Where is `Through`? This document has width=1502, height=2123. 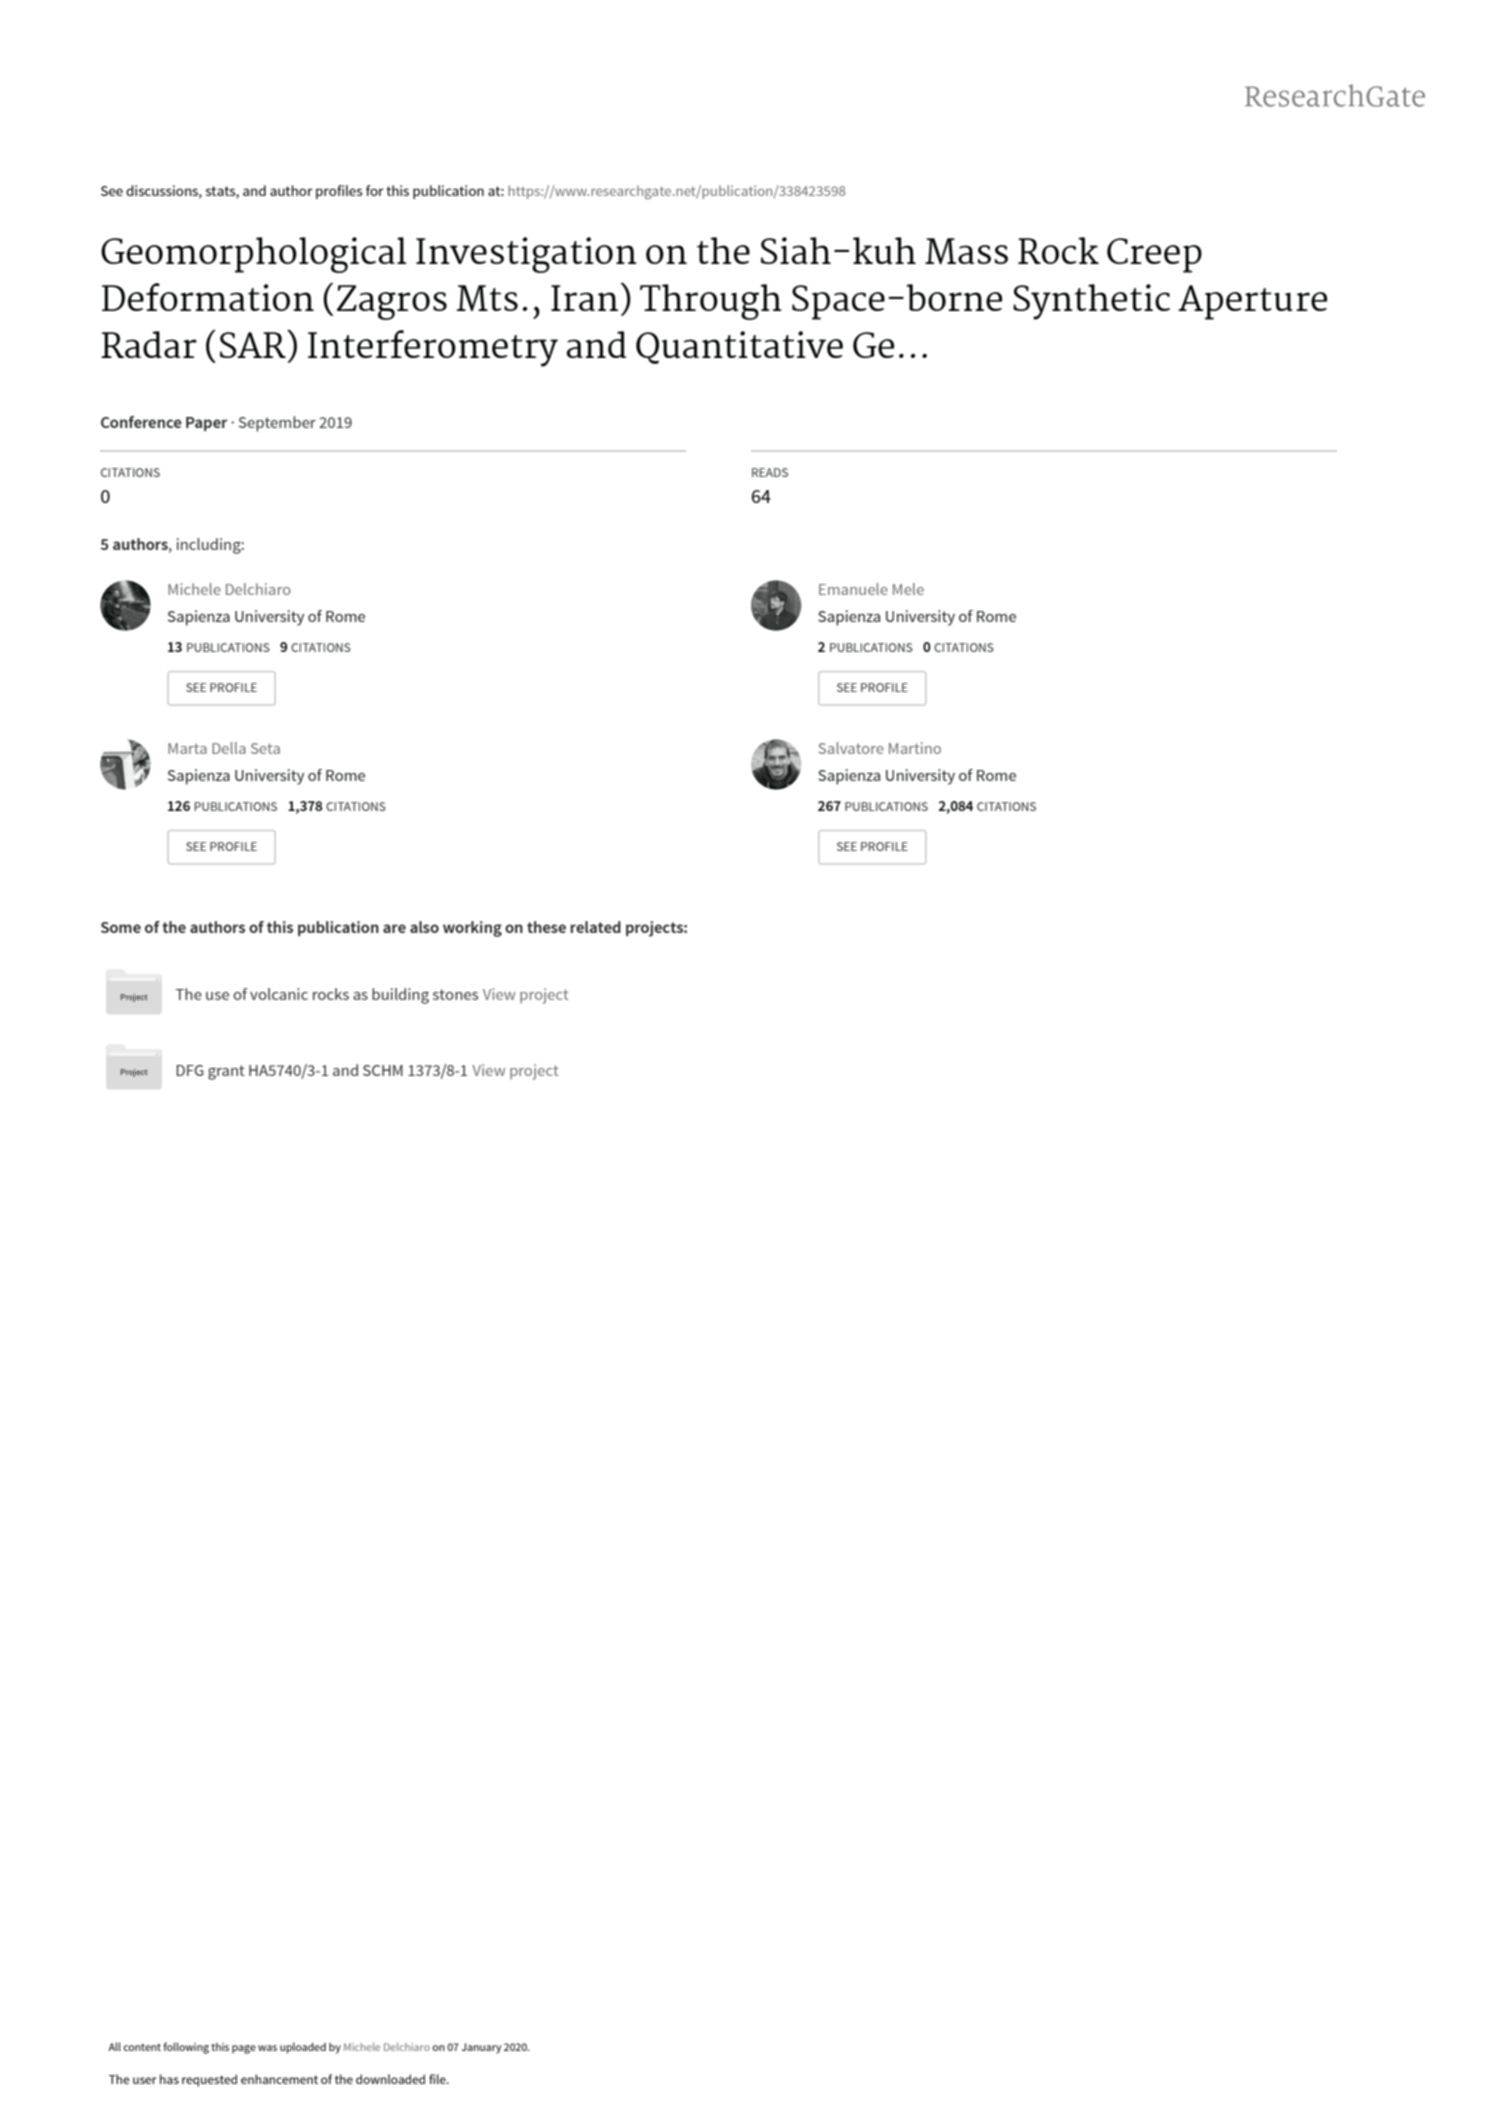 Through is located at coordinates (711, 302).
